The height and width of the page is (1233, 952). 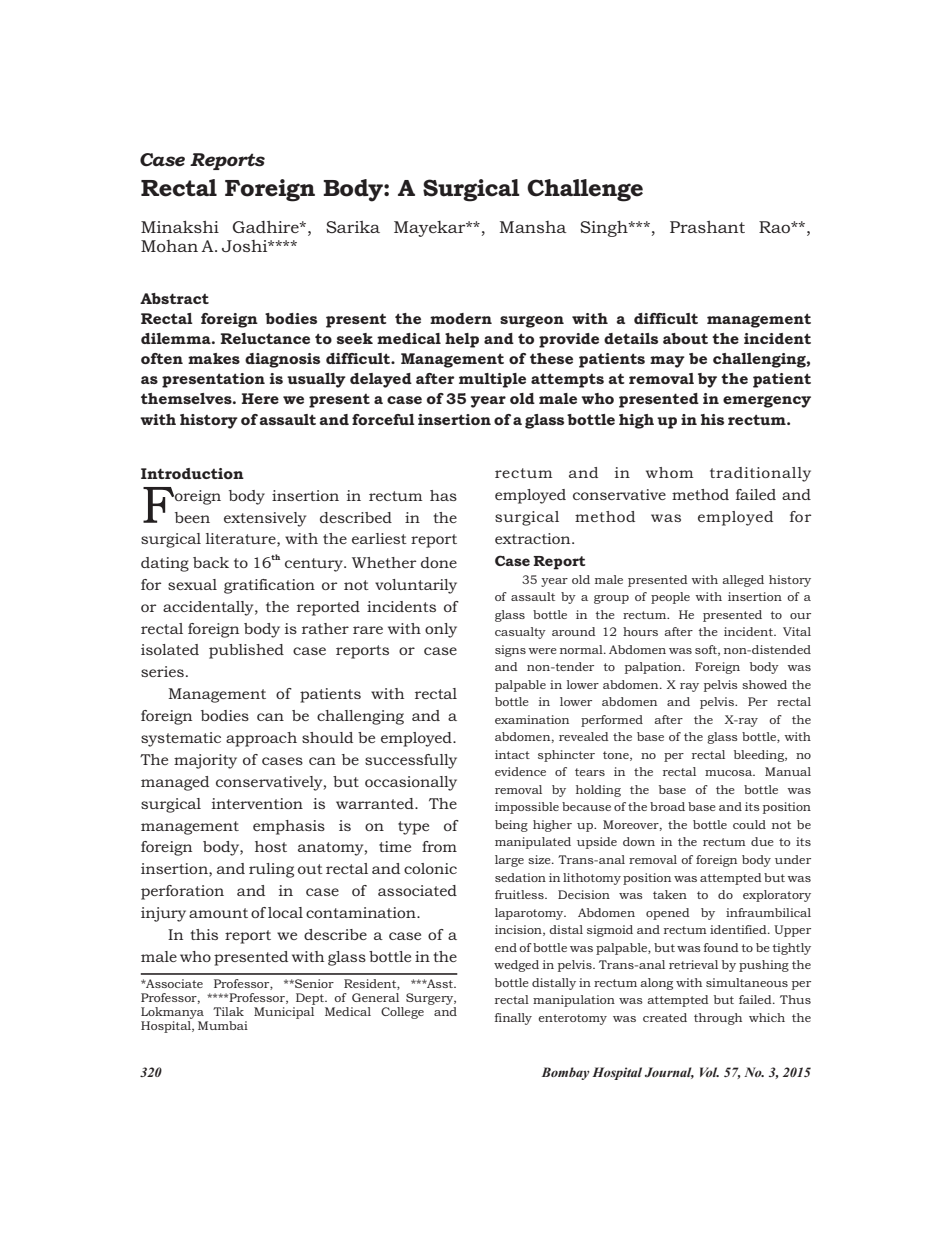 I want to click on soft, so click(x=707, y=650).
